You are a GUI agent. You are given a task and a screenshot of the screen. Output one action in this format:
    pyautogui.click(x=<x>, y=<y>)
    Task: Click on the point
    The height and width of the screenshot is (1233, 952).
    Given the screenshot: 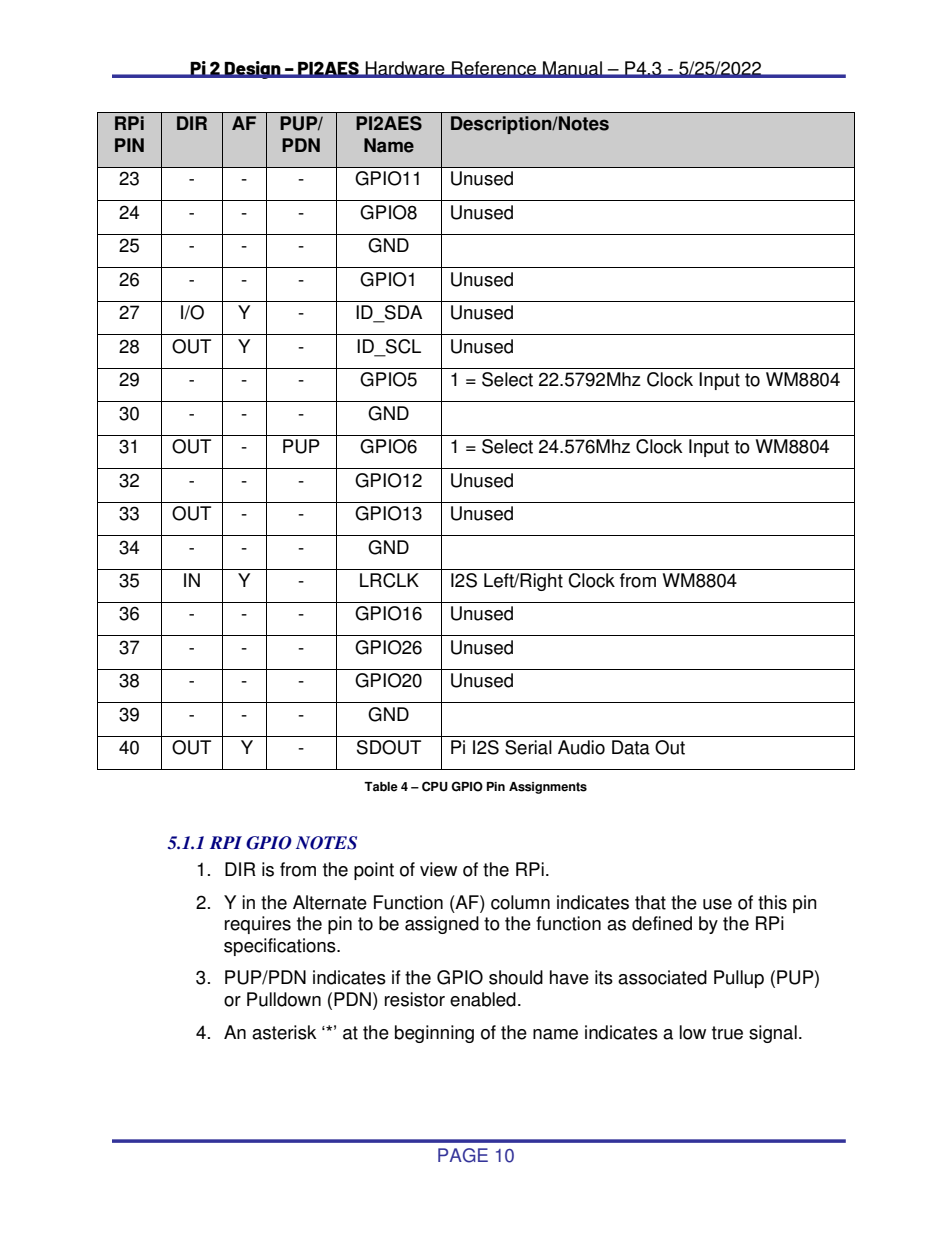 What is the action you would take?
    pyautogui.click(x=374, y=871)
